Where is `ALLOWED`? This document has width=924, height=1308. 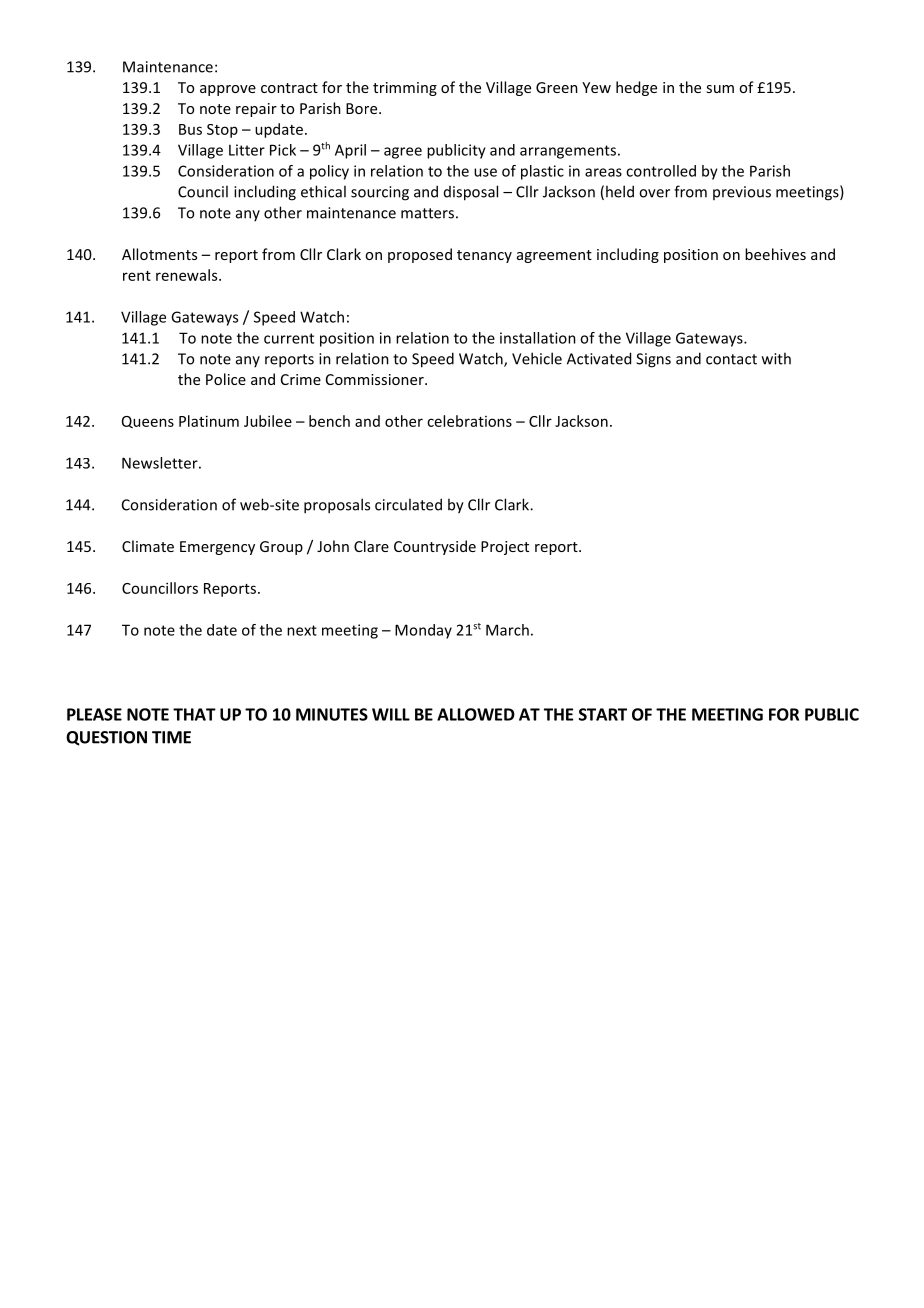
ALLOWED is located at coordinates (476, 714).
